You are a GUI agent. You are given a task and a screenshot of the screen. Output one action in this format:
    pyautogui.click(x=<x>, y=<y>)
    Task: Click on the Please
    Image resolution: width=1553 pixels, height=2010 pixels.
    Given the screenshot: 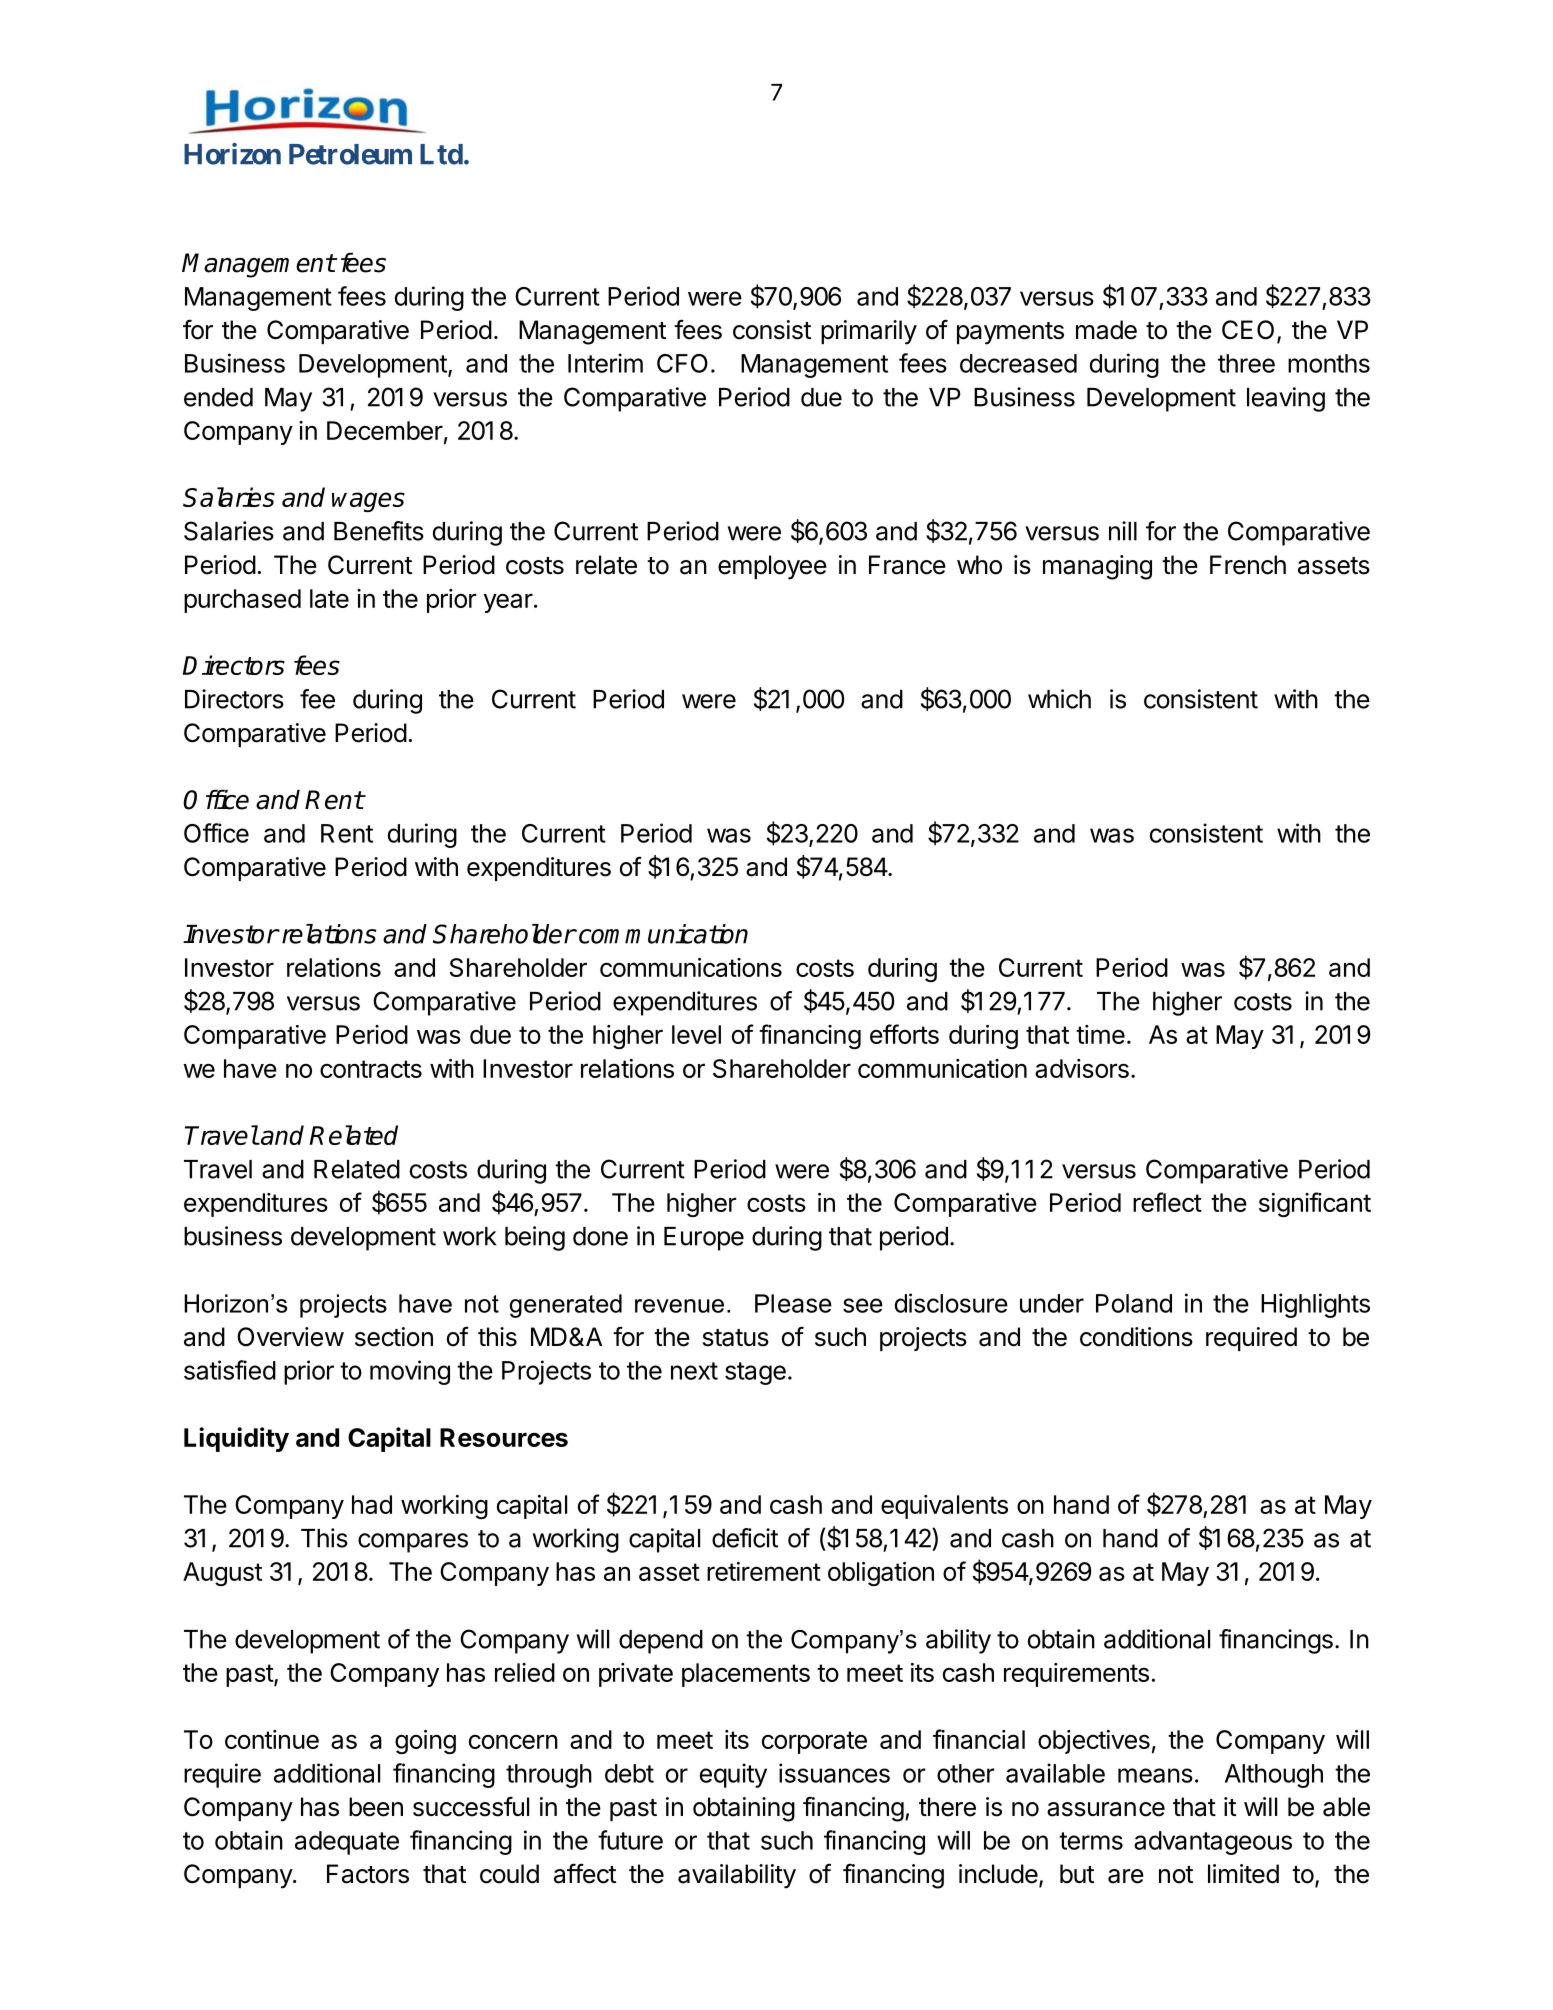 What is the action you would take?
    pyautogui.click(x=793, y=1303)
